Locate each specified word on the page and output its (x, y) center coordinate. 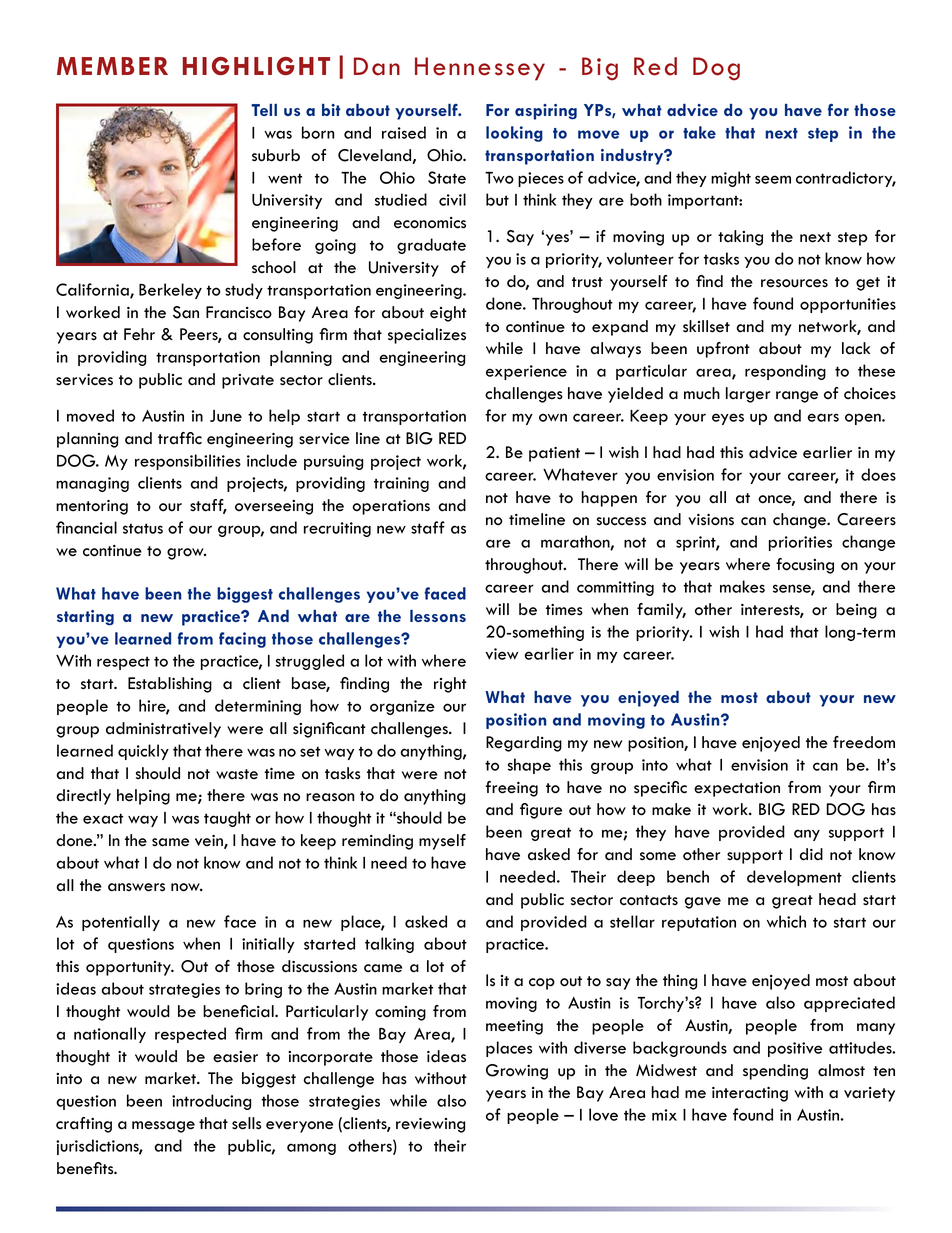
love (603, 1114)
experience (526, 372)
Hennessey (480, 69)
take (699, 132)
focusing (805, 566)
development (794, 878)
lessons (438, 616)
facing (242, 640)
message (163, 1127)
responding (785, 372)
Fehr (139, 334)
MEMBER (112, 66)
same (170, 842)
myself (442, 842)
